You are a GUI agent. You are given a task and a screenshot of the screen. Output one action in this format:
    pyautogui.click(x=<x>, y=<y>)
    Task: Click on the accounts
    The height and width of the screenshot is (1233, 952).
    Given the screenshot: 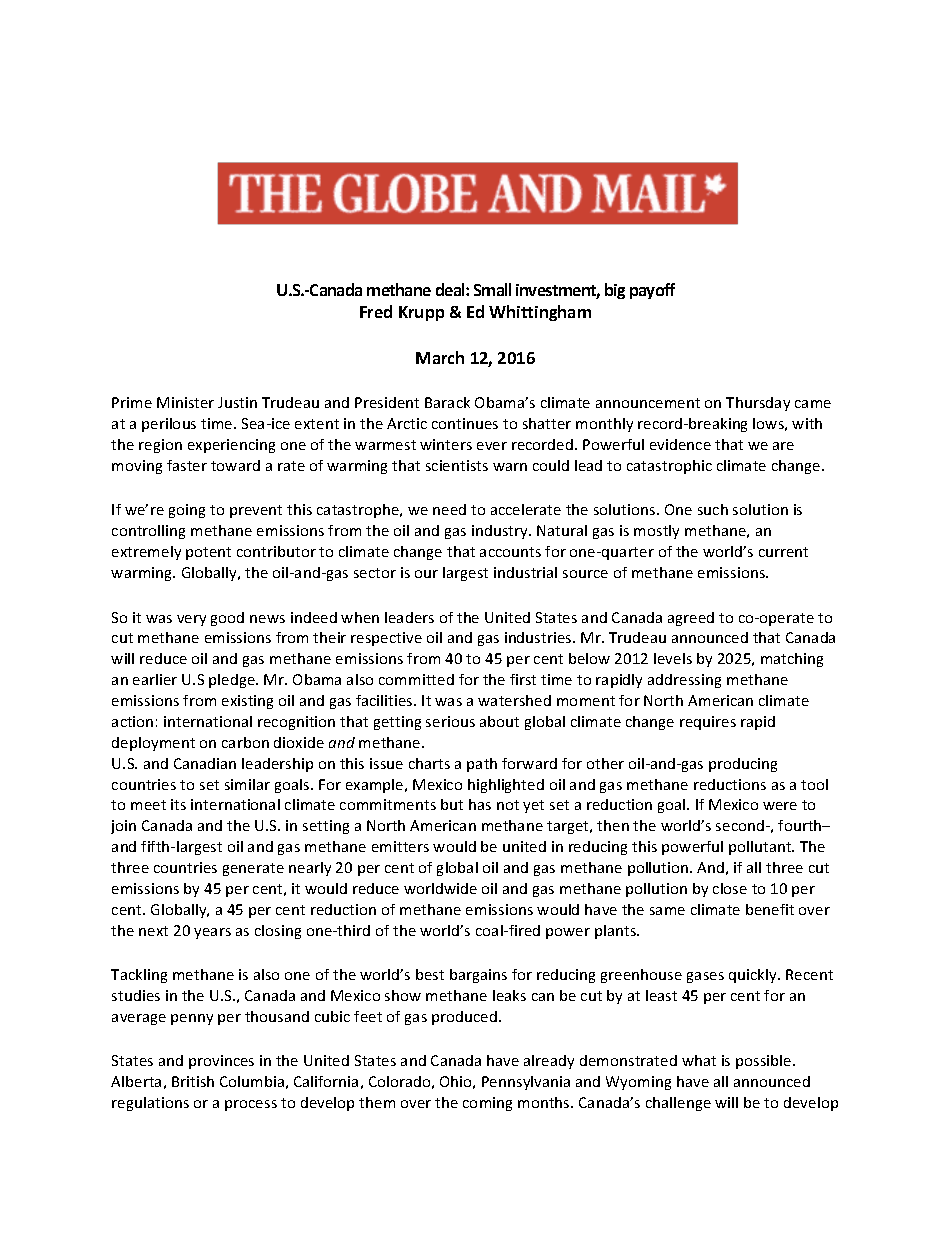 What is the action you would take?
    pyautogui.click(x=510, y=552)
